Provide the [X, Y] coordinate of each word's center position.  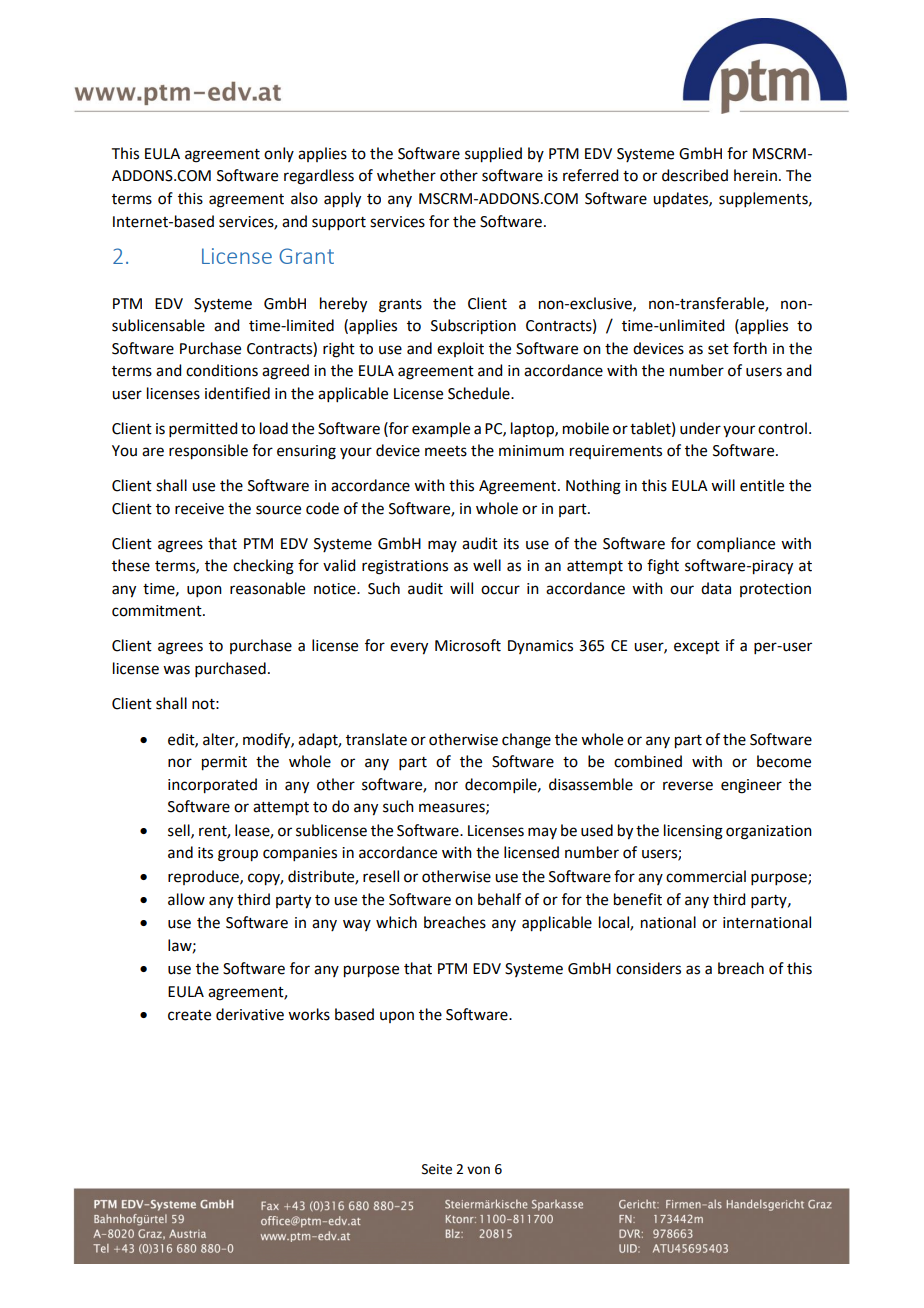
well [487, 565]
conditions [222, 370]
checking [263, 567]
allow [186, 899]
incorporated [212, 786]
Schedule [480, 393]
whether [406, 175]
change [526, 741]
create [189, 1015]
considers [648, 968]
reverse [688, 786]
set [718, 349]
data [716, 588]
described [695, 175]
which [396, 922]
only [279, 154]
